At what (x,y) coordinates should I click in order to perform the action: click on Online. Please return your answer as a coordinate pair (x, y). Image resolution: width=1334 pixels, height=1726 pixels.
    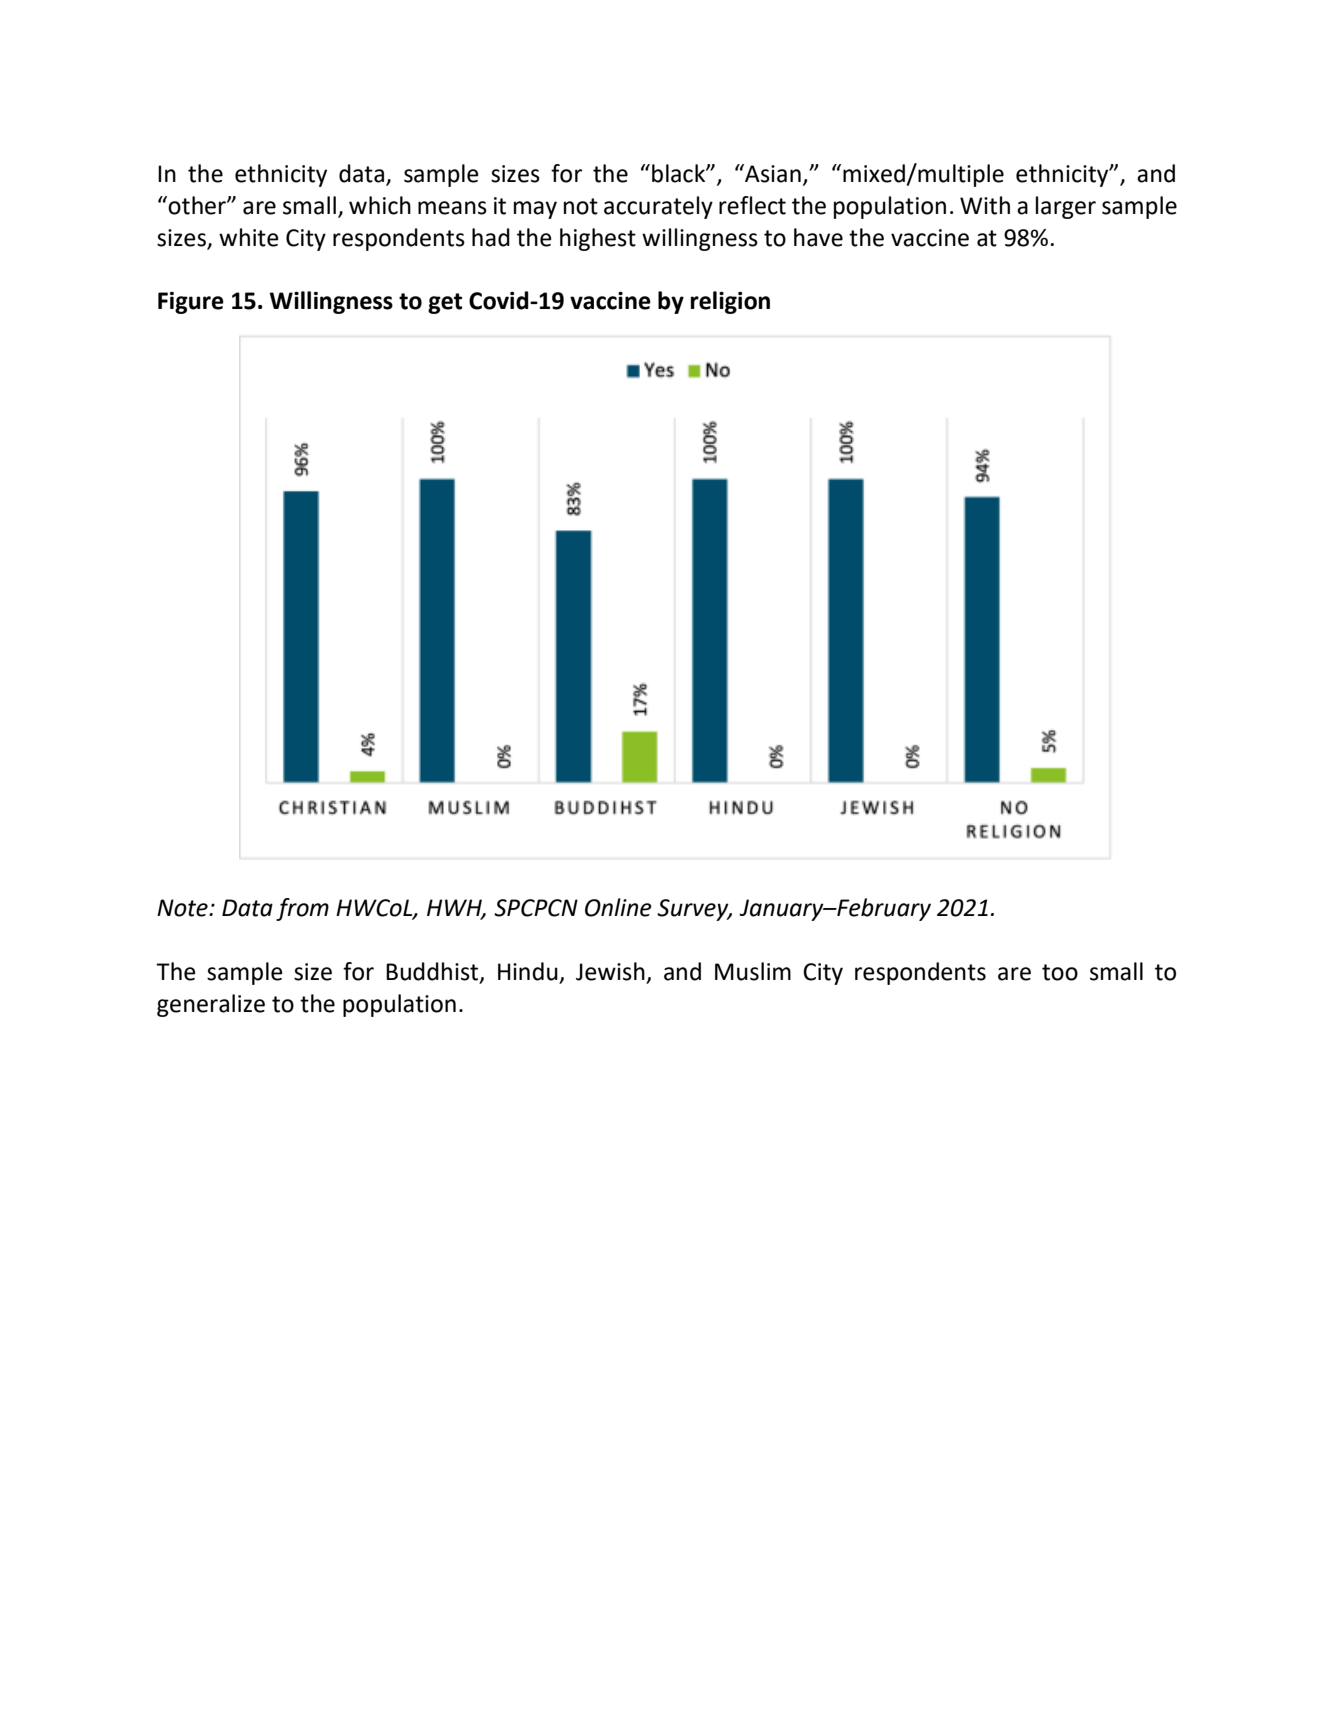
    Looking at the image, I should click on (618, 907).
